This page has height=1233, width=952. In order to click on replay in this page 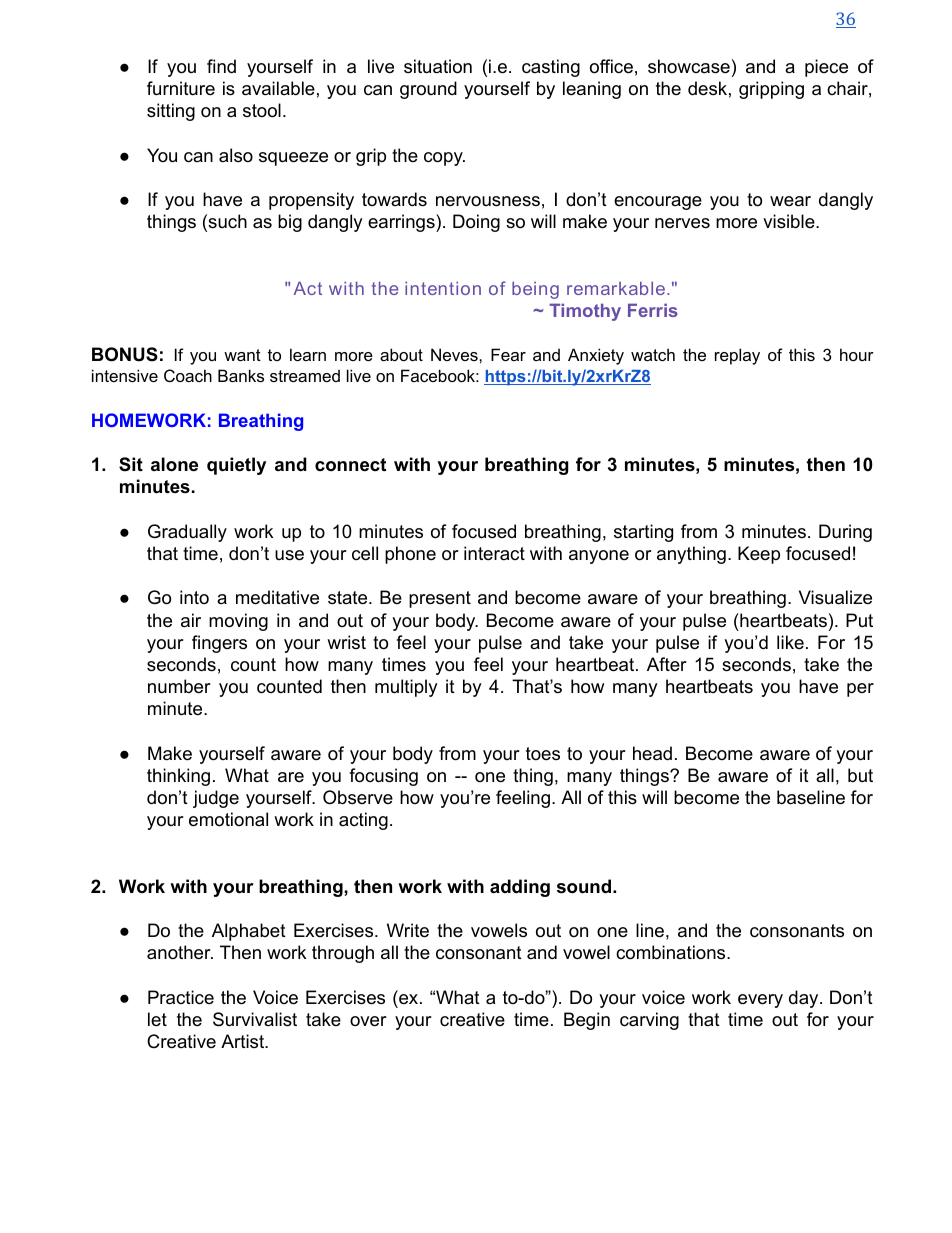, I will do `click(737, 356)`.
